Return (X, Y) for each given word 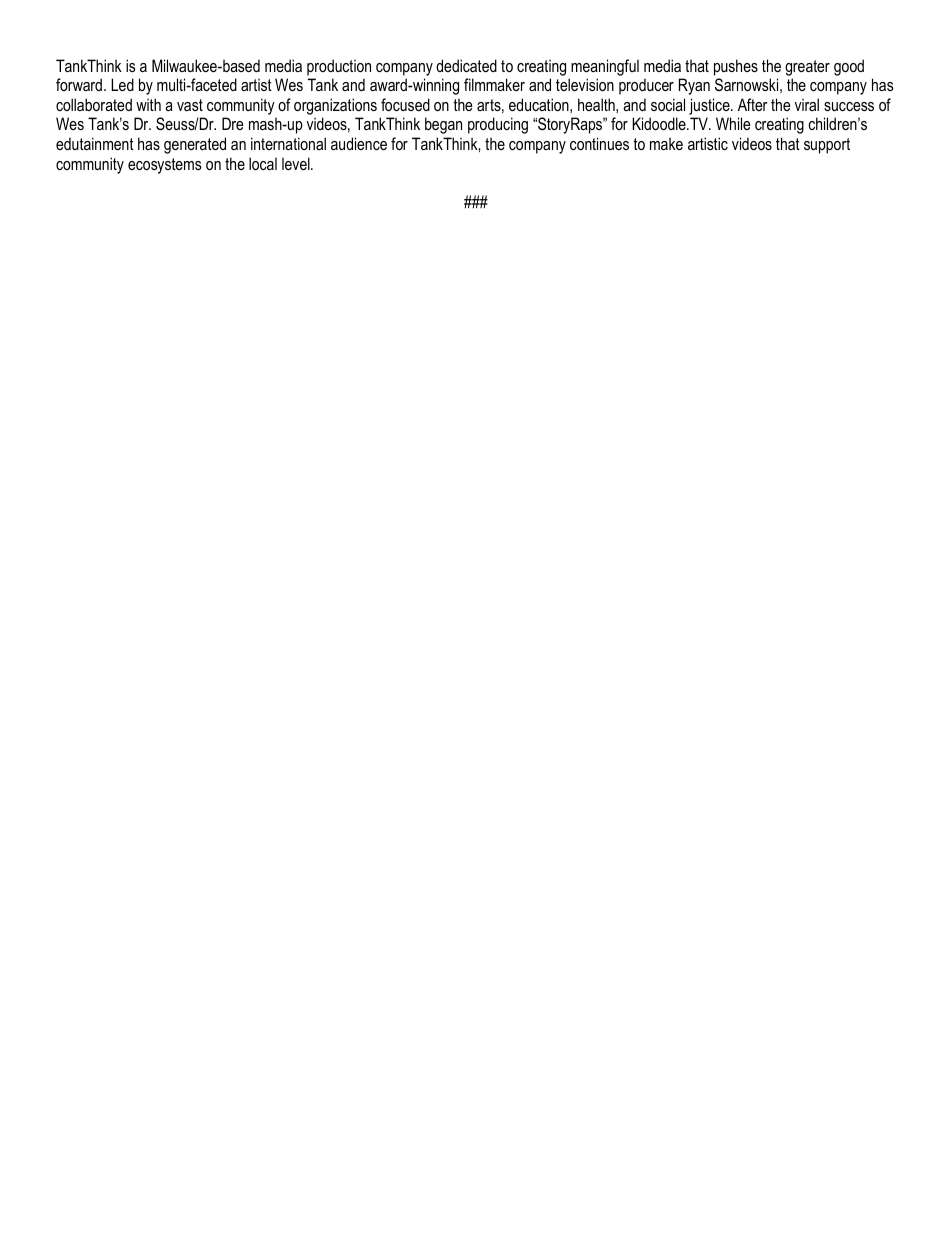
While (733, 123)
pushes (736, 67)
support (827, 146)
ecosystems (165, 166)
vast (190, 105)
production (339, 67)
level (297, 163)
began (443, 125)
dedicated (466, 65)
